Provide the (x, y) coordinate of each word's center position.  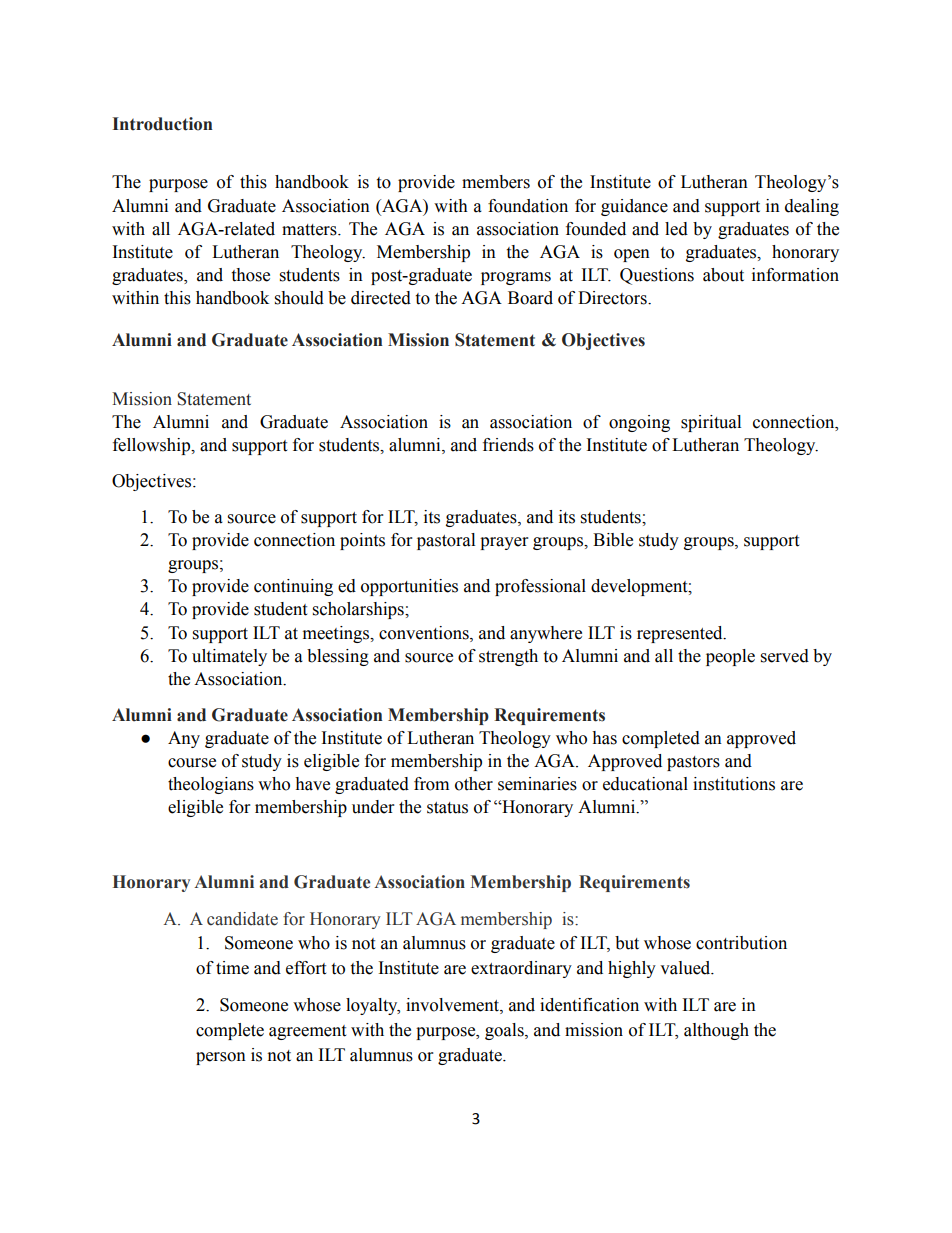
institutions (734, 784)
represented (681, 634)
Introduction (163, 124)
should (299, 298)
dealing (812, 207)
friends (508, 445)
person (221, 1058)
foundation (528, 206)
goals (505, 1031)
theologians (211, 785)
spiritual (711, 423)
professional (540, 587)
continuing (293, 587)
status (447, 808)
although (716, 1031)
